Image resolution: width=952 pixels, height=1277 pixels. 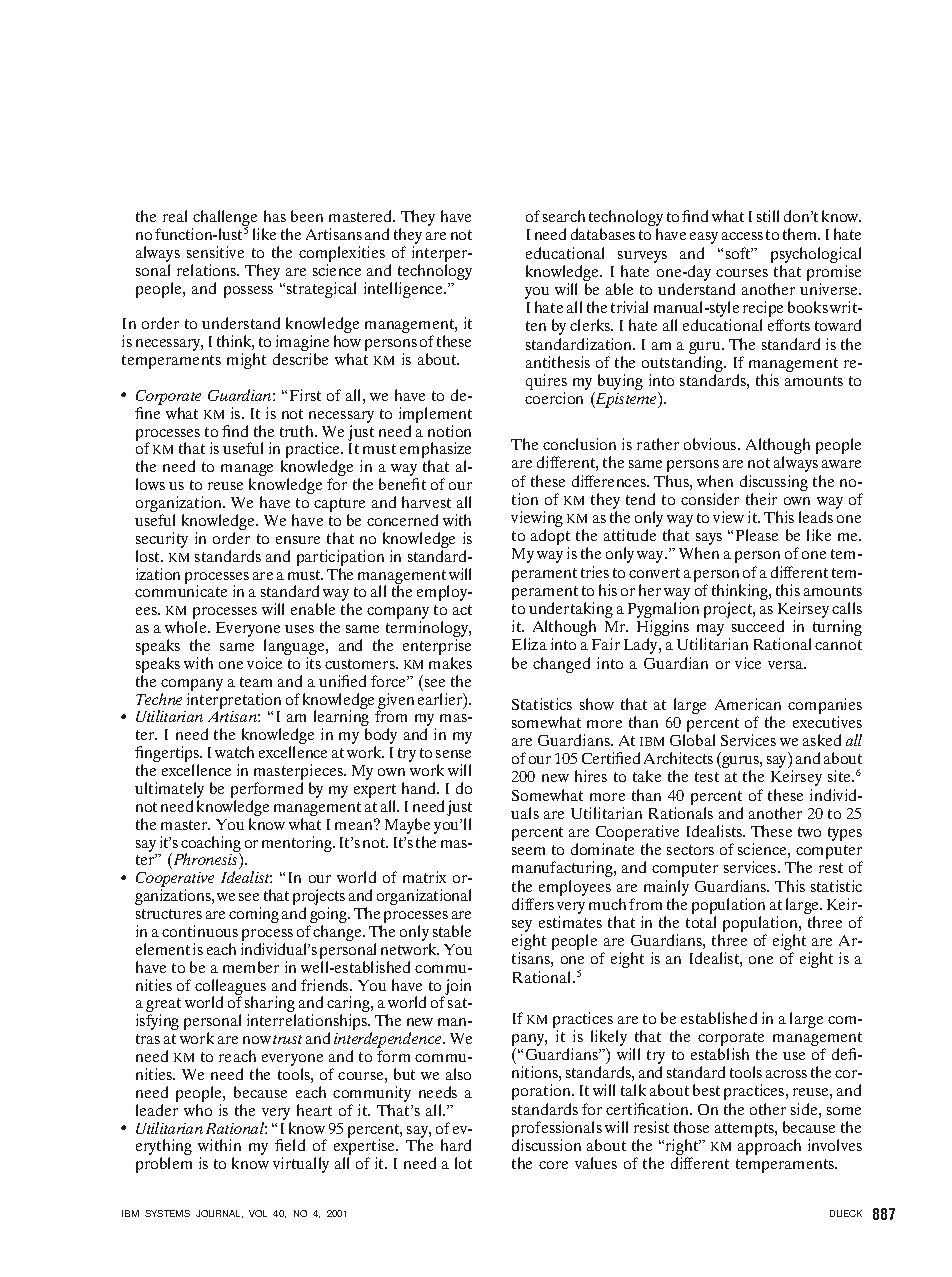 What do you see at coordinates (564, 216) in the page?
I see `search` at bounding box center [564, 216].
